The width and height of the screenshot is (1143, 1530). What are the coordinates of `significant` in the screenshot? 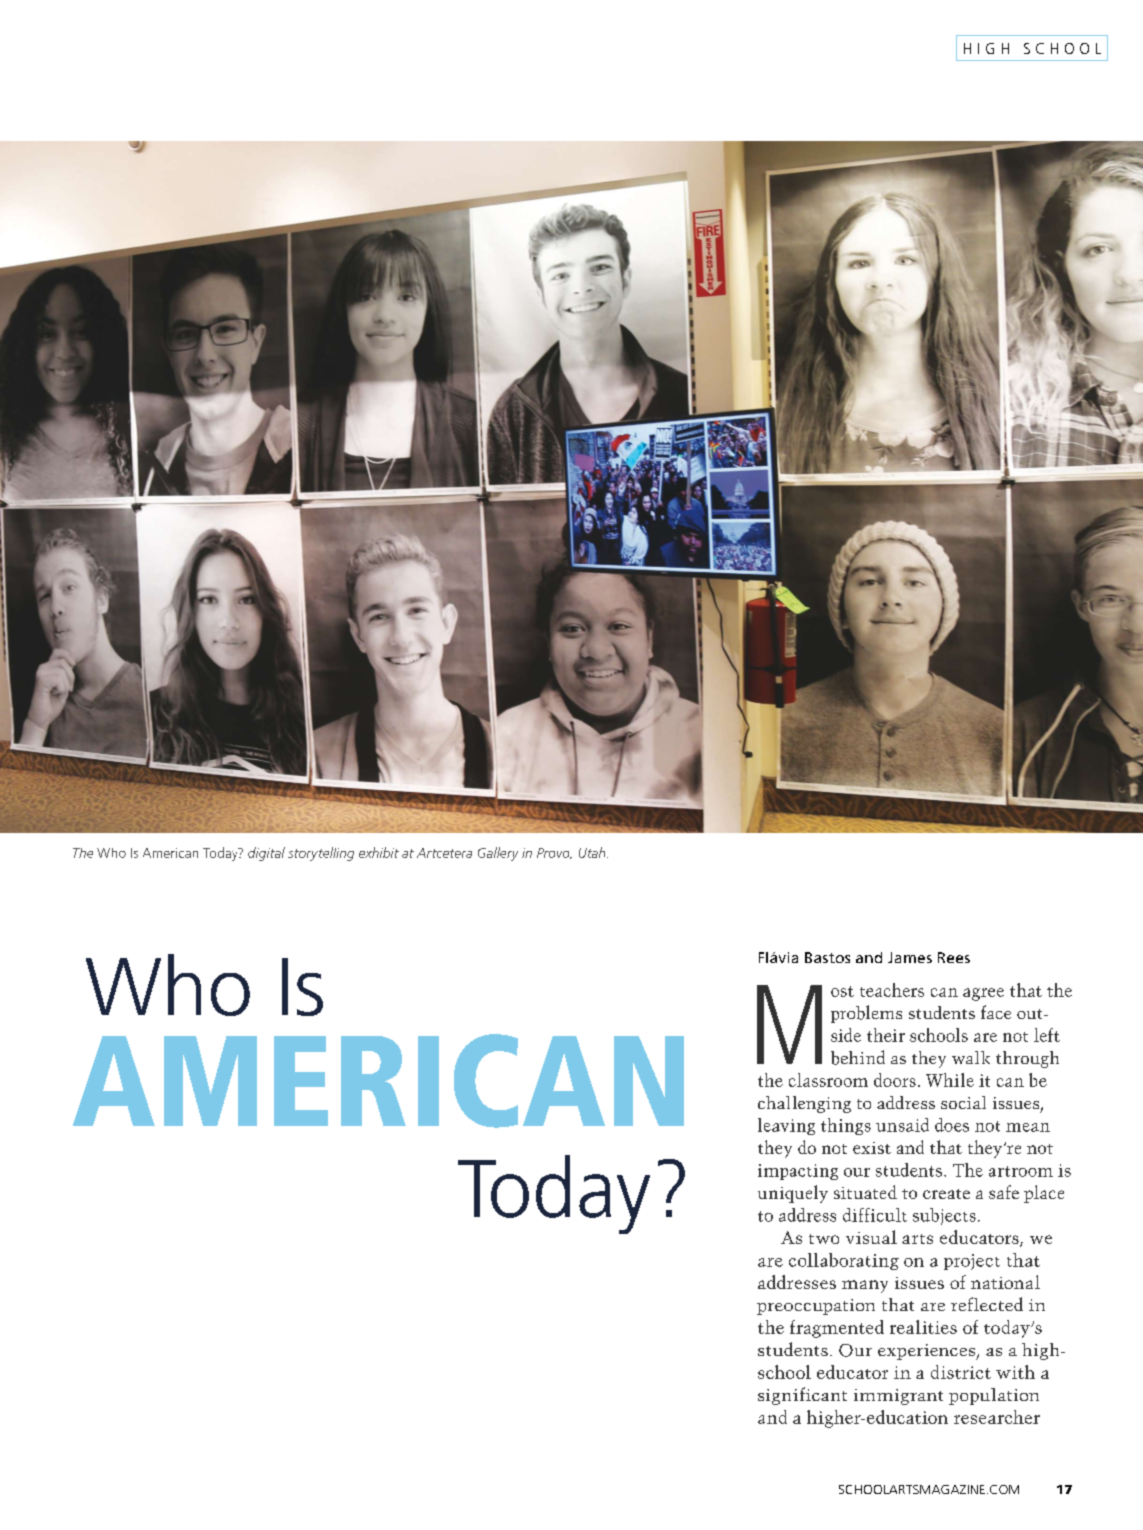 It's located at (802, 1396).
